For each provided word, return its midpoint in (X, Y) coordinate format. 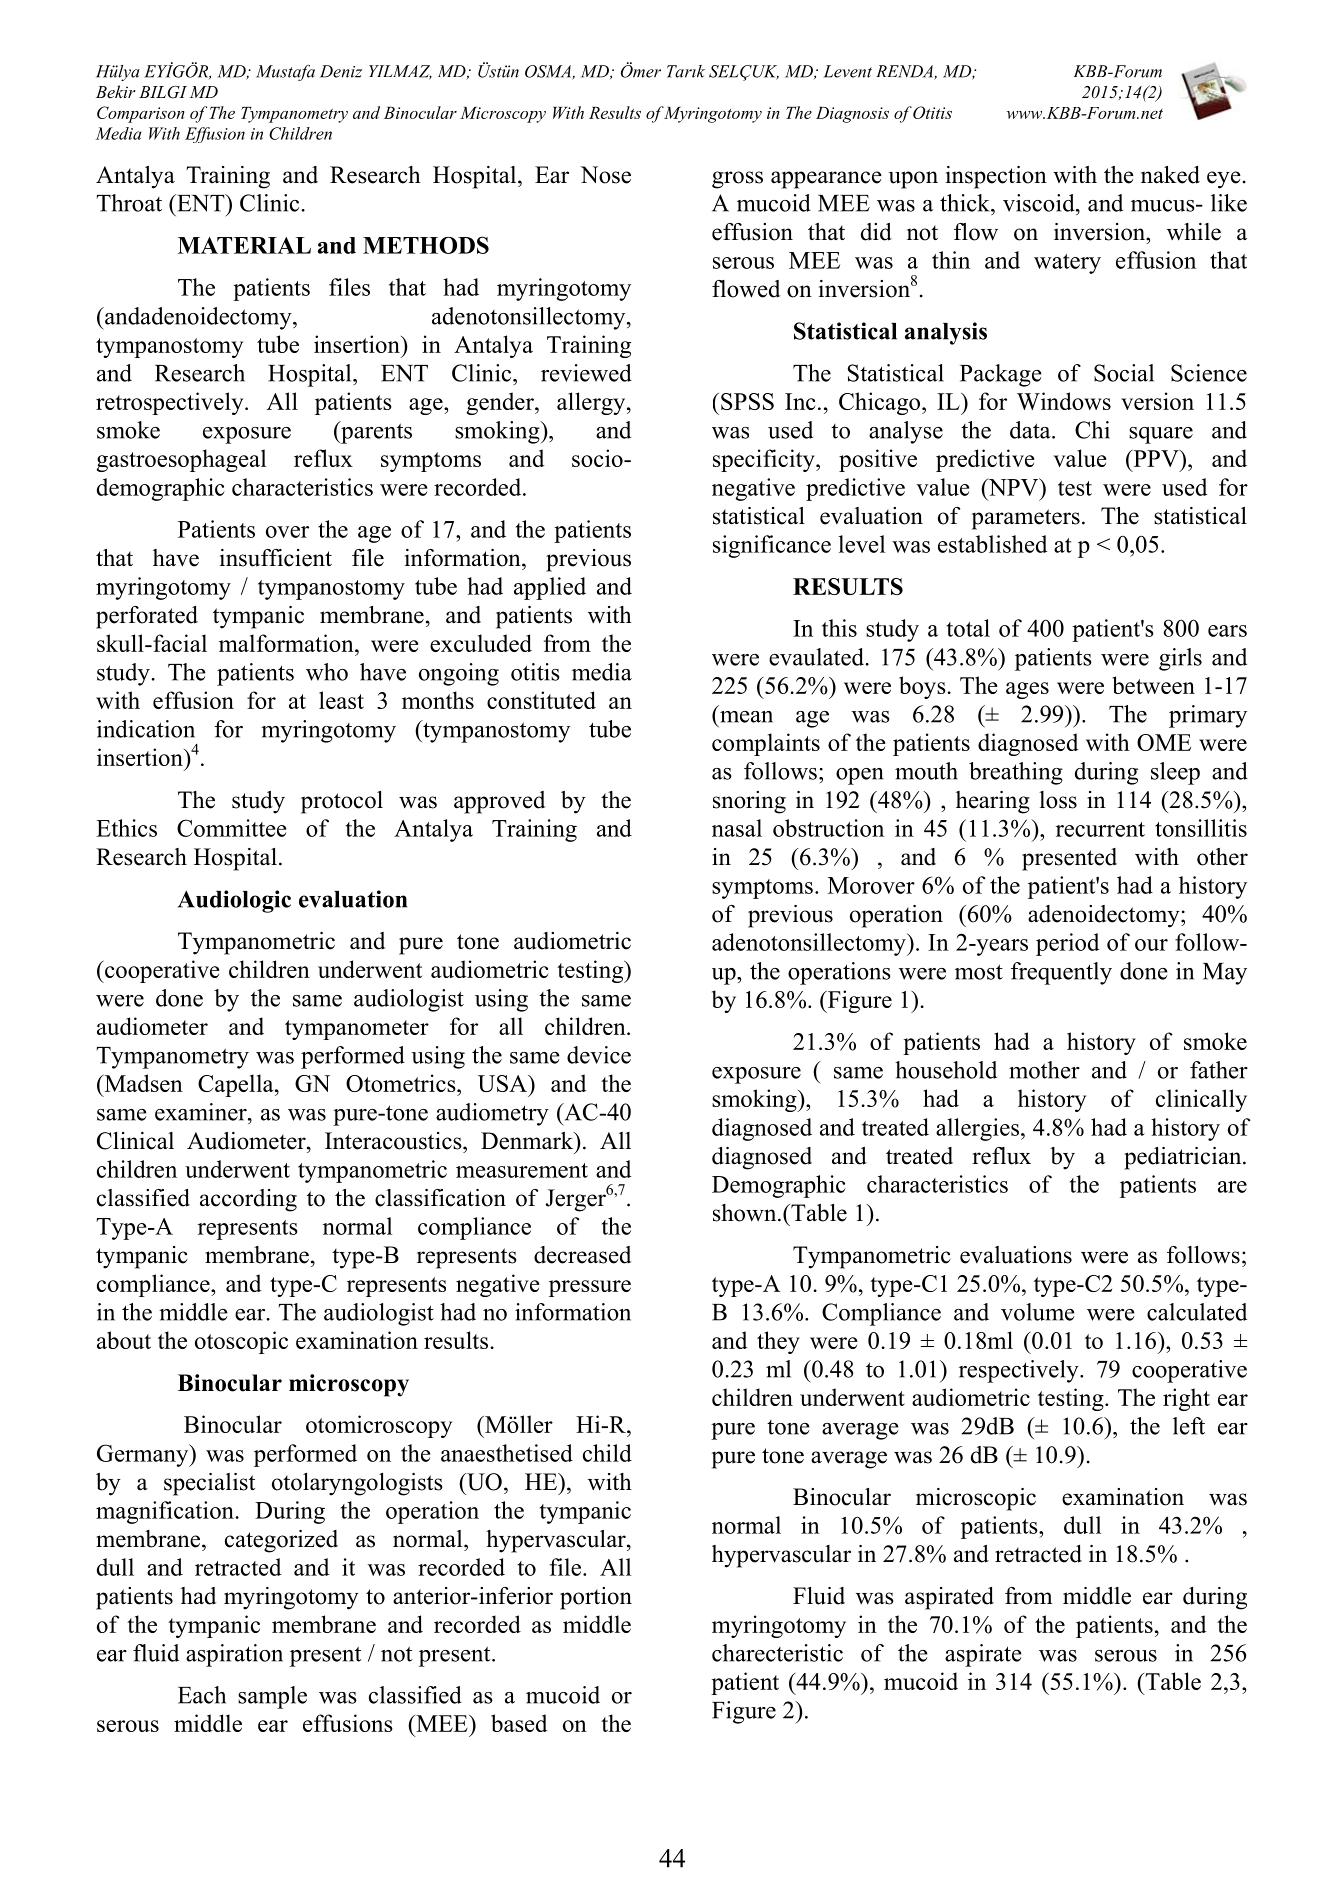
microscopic (976, 1499)
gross (737, 180)
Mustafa (285, 72)
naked (1170, 175)
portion (596, 1598)
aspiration (234, 1655)
